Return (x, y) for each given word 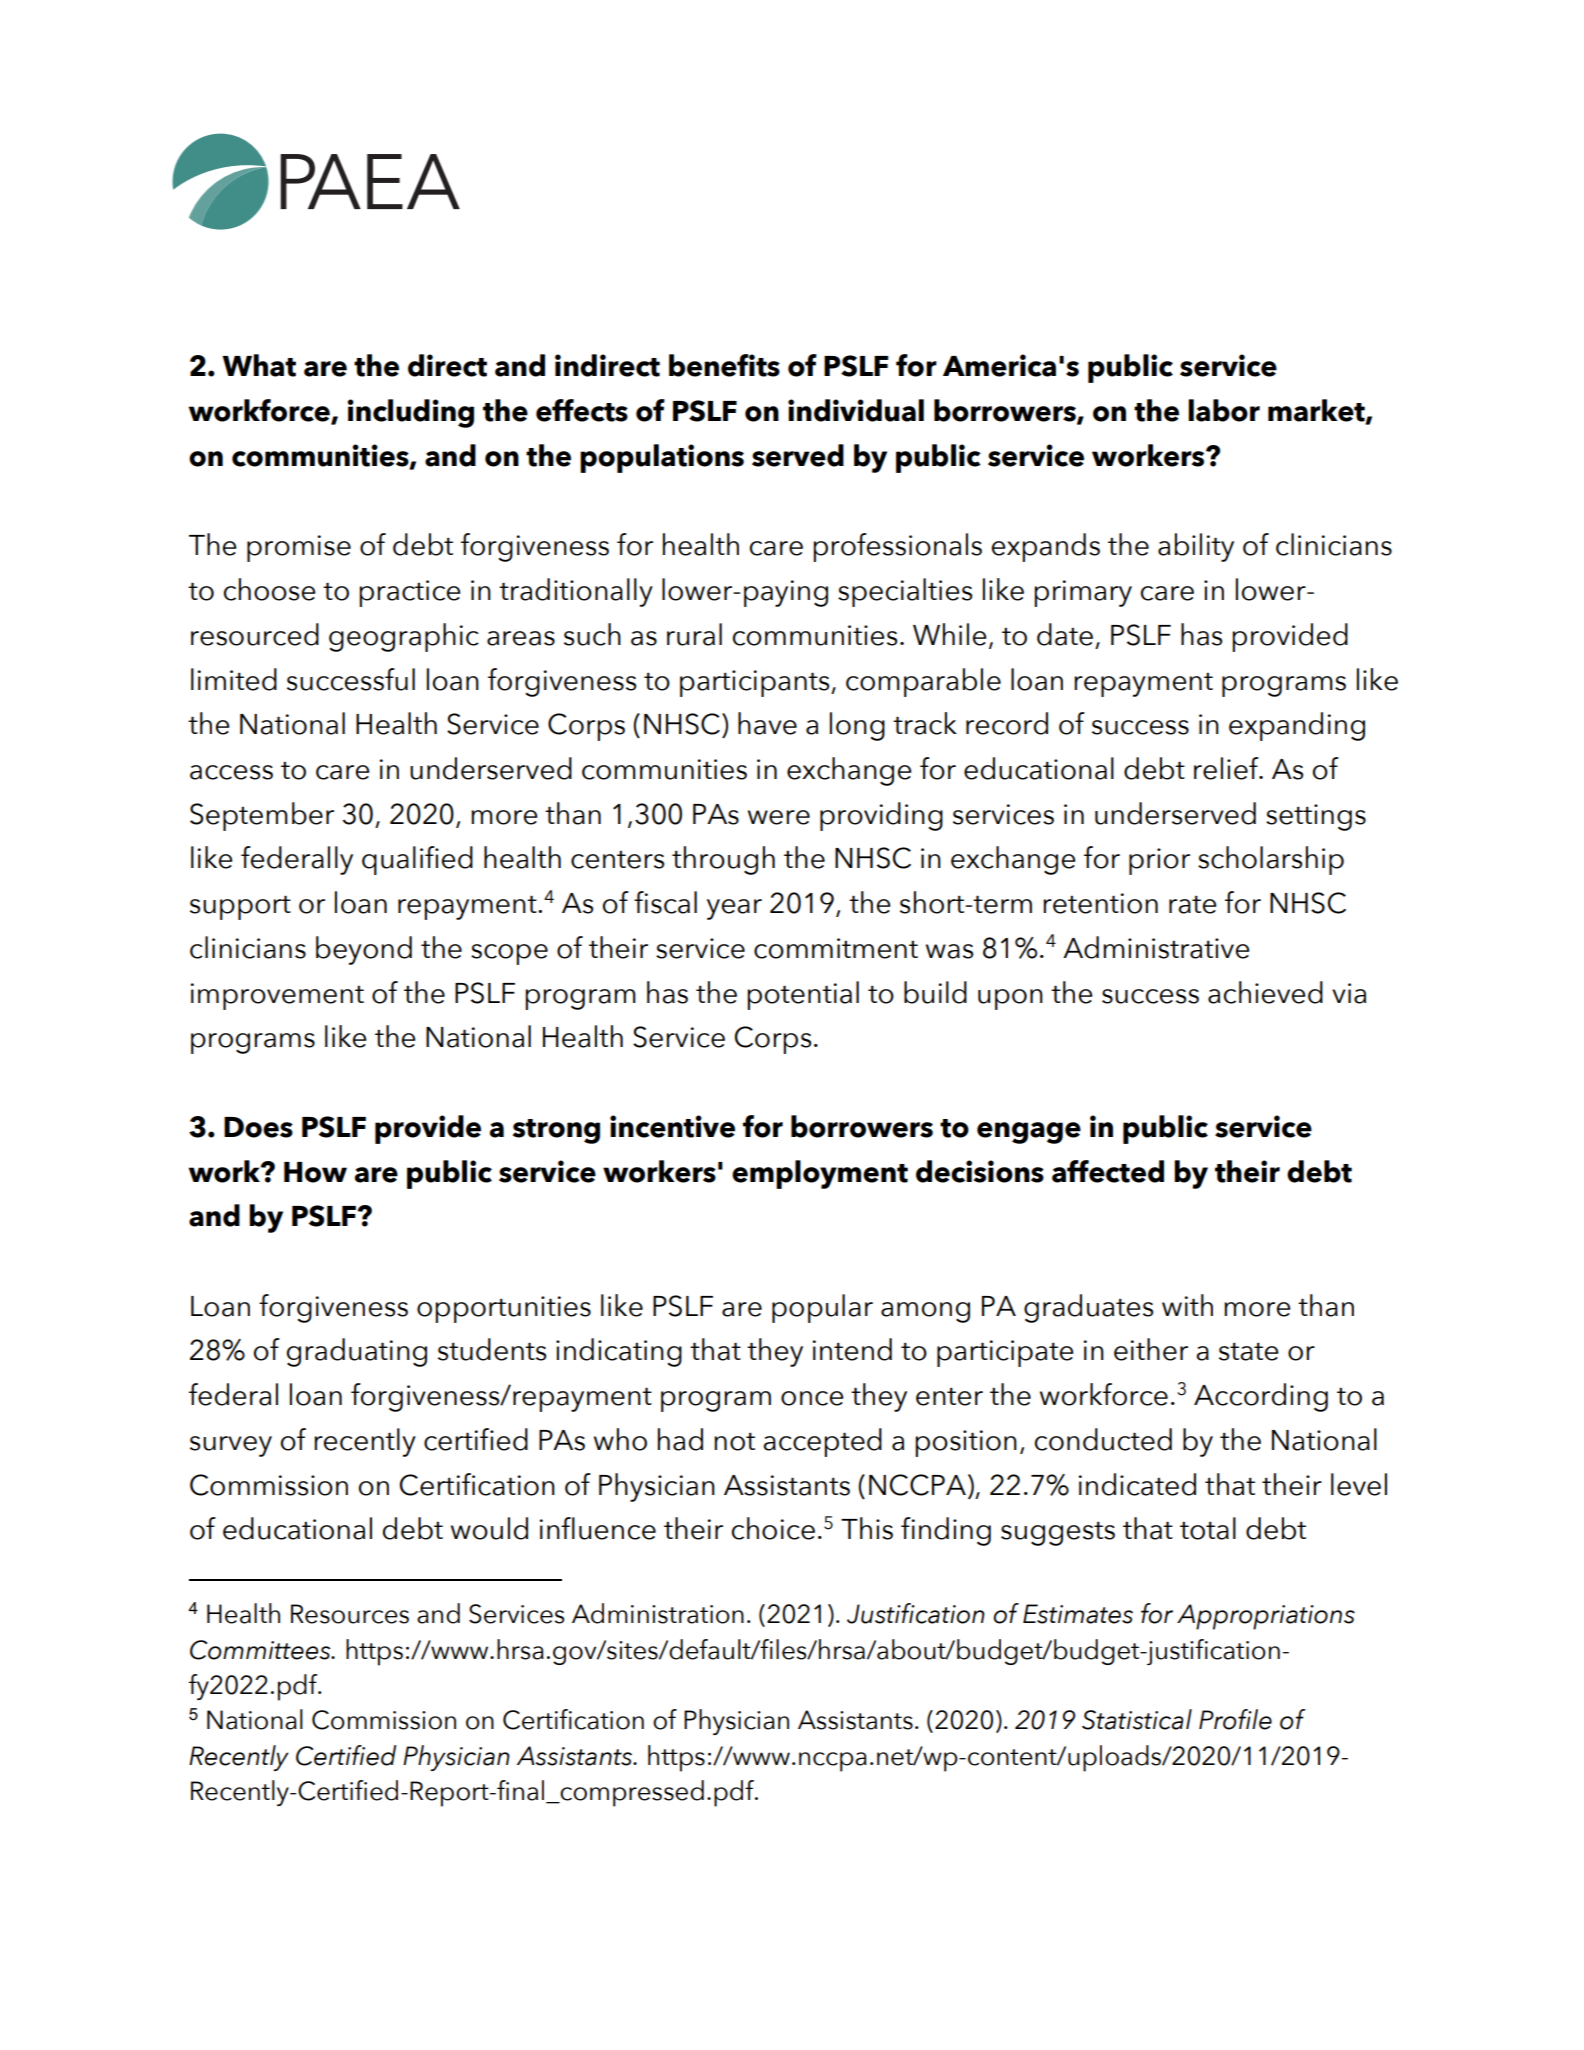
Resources (350, 1614)
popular (822, 1308)
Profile (1235, 1719)
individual (856, 410)
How (315, 1172)
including (410, 413)
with (1187, 1305)
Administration (658, 1613)
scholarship (1271, 860)
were (779, 817)
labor (1224, 410)
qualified (417, 860)
